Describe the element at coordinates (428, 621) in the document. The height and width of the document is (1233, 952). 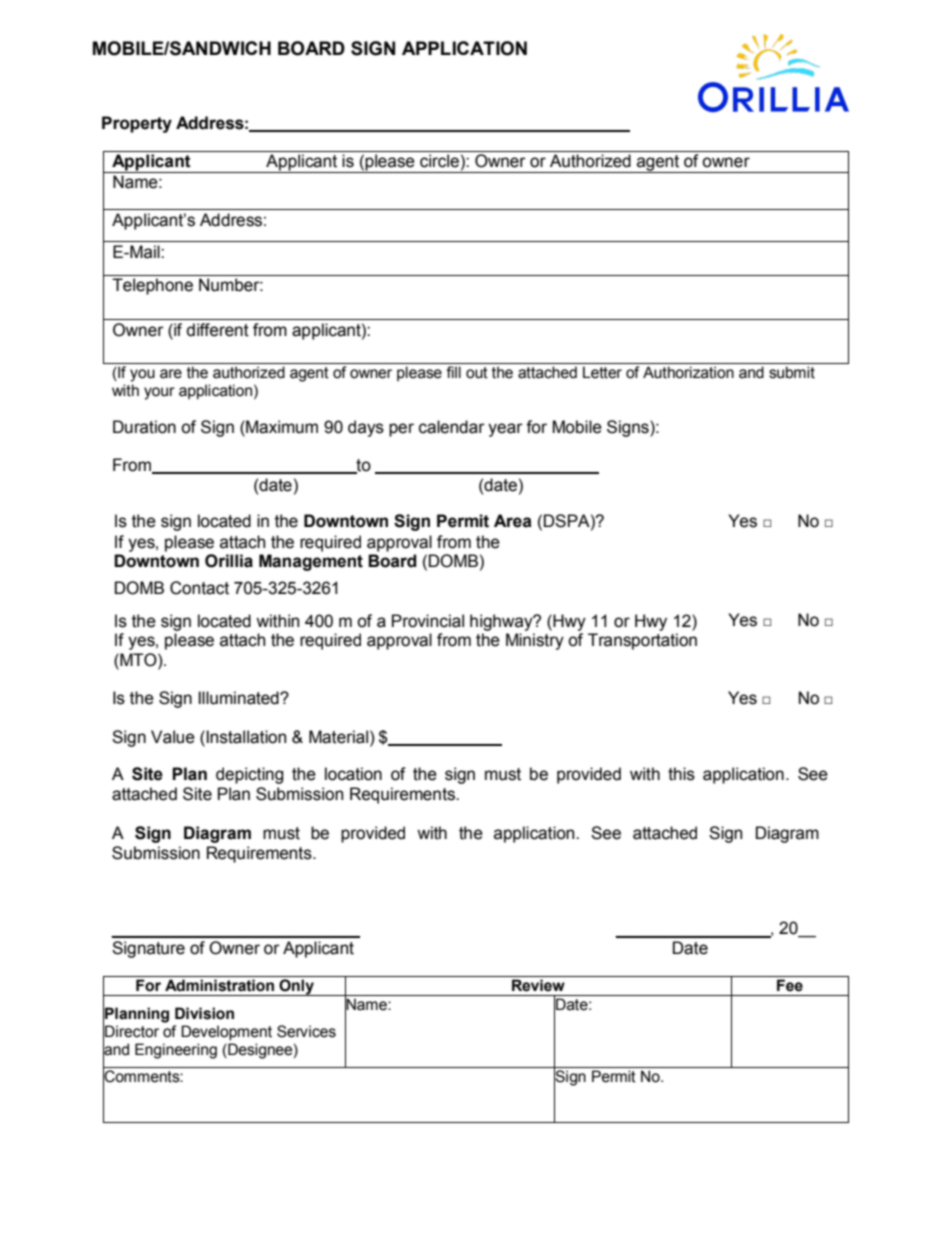
I see `Provincial` at that location.
